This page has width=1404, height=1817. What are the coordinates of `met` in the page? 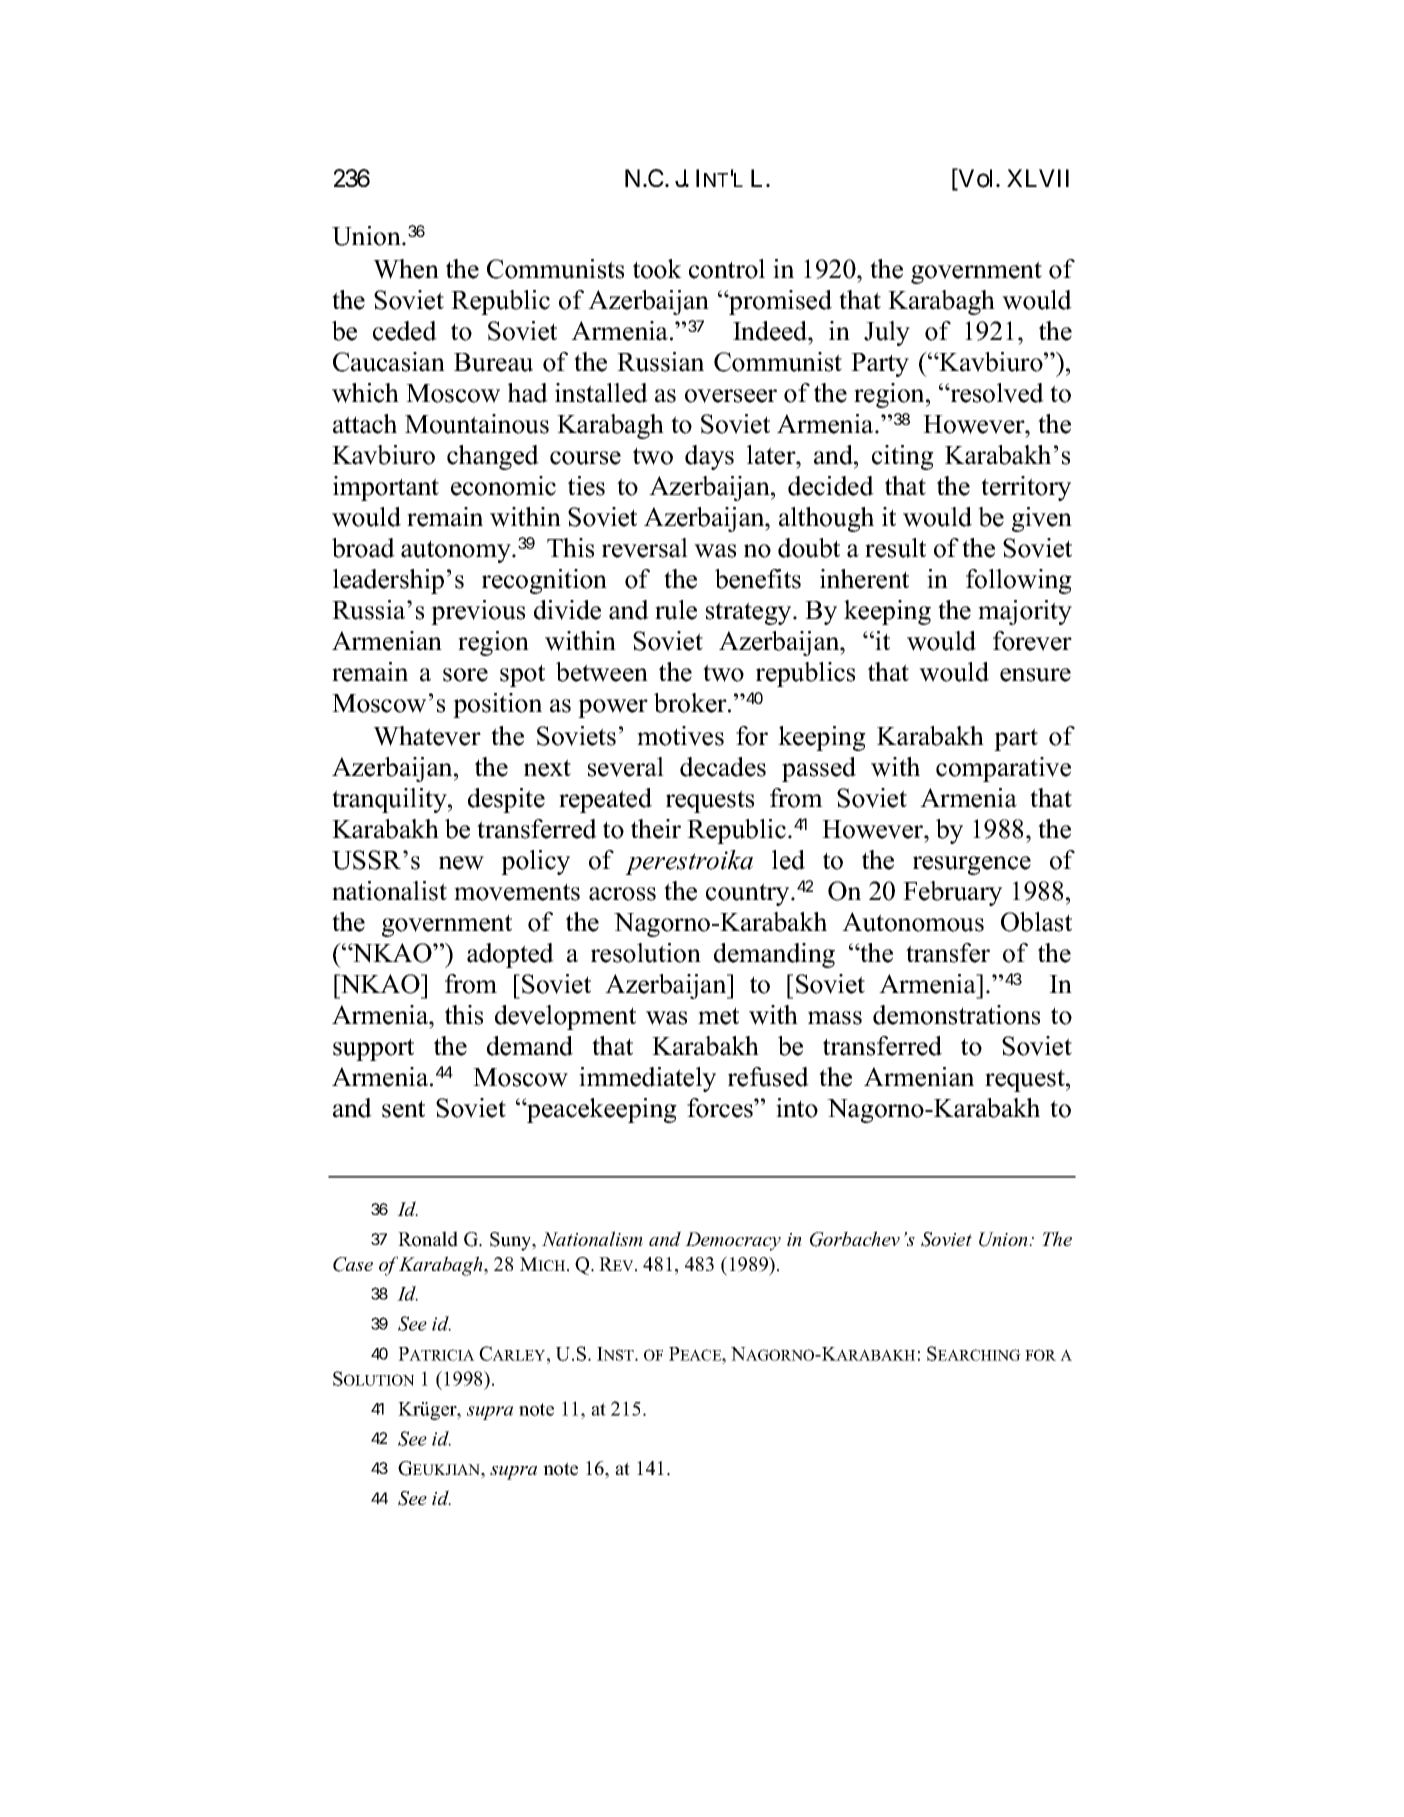 It's located at (718, 1016).
